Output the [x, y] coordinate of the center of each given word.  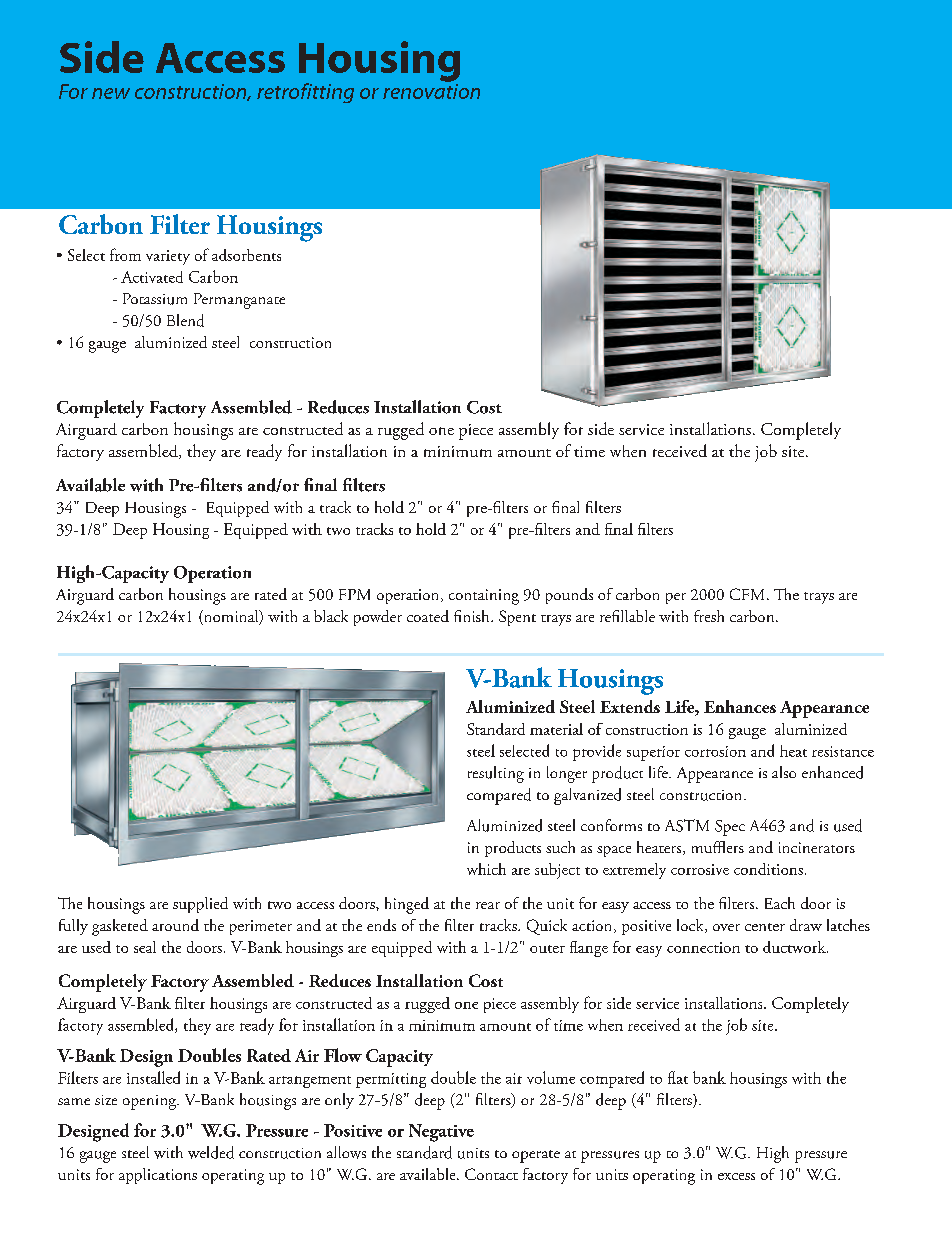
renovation [431, 90]
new [111, 93]
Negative [441, 1133]
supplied [200, 905]
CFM [747, 594]
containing [484, 597]
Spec [730, 828]
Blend [185, 320]
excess [736, 1176]
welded [211, 1152]
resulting [496, 774]
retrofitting [305, 93]
